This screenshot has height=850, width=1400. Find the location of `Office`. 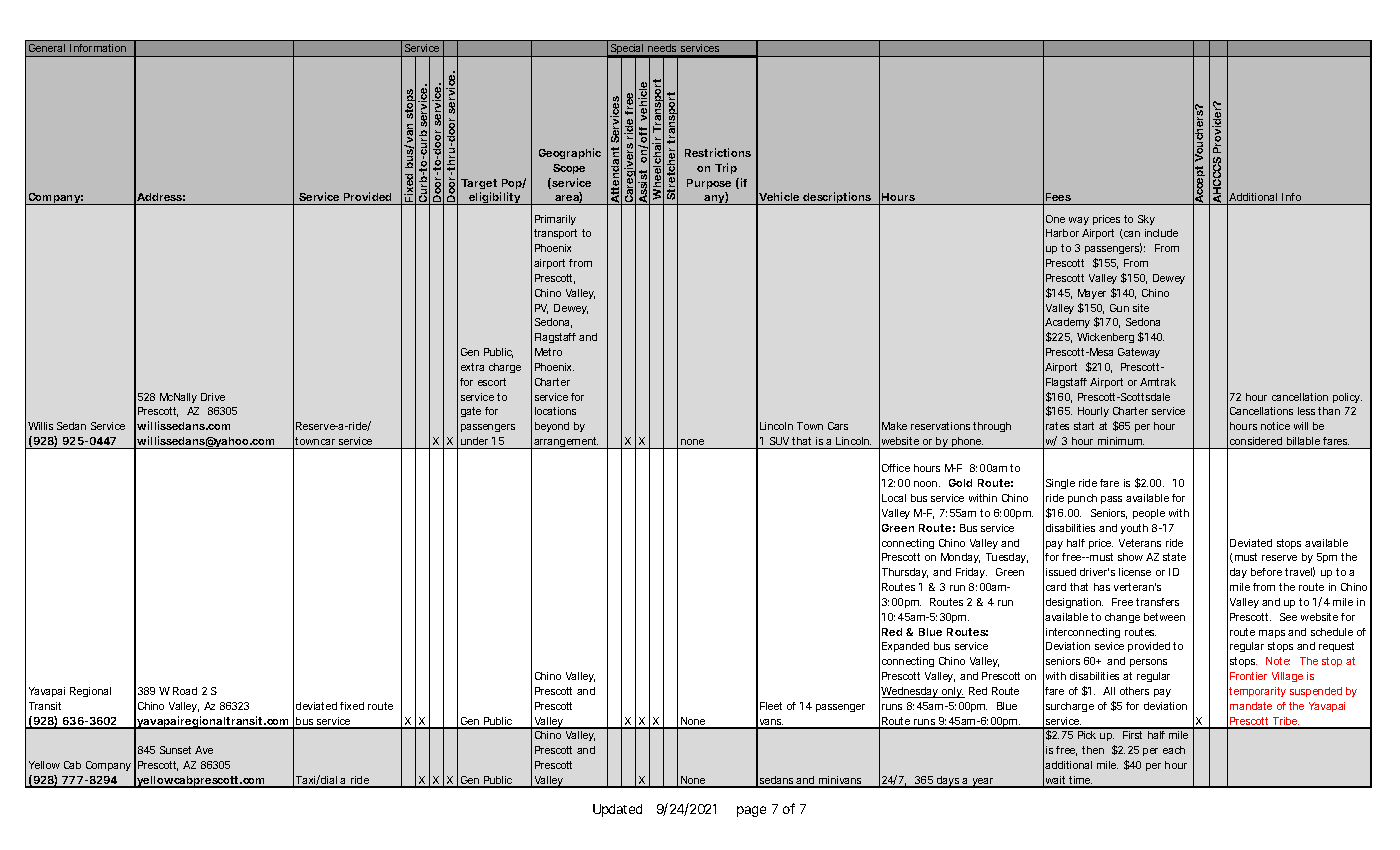

Office is located at coordinates (896, 468).
